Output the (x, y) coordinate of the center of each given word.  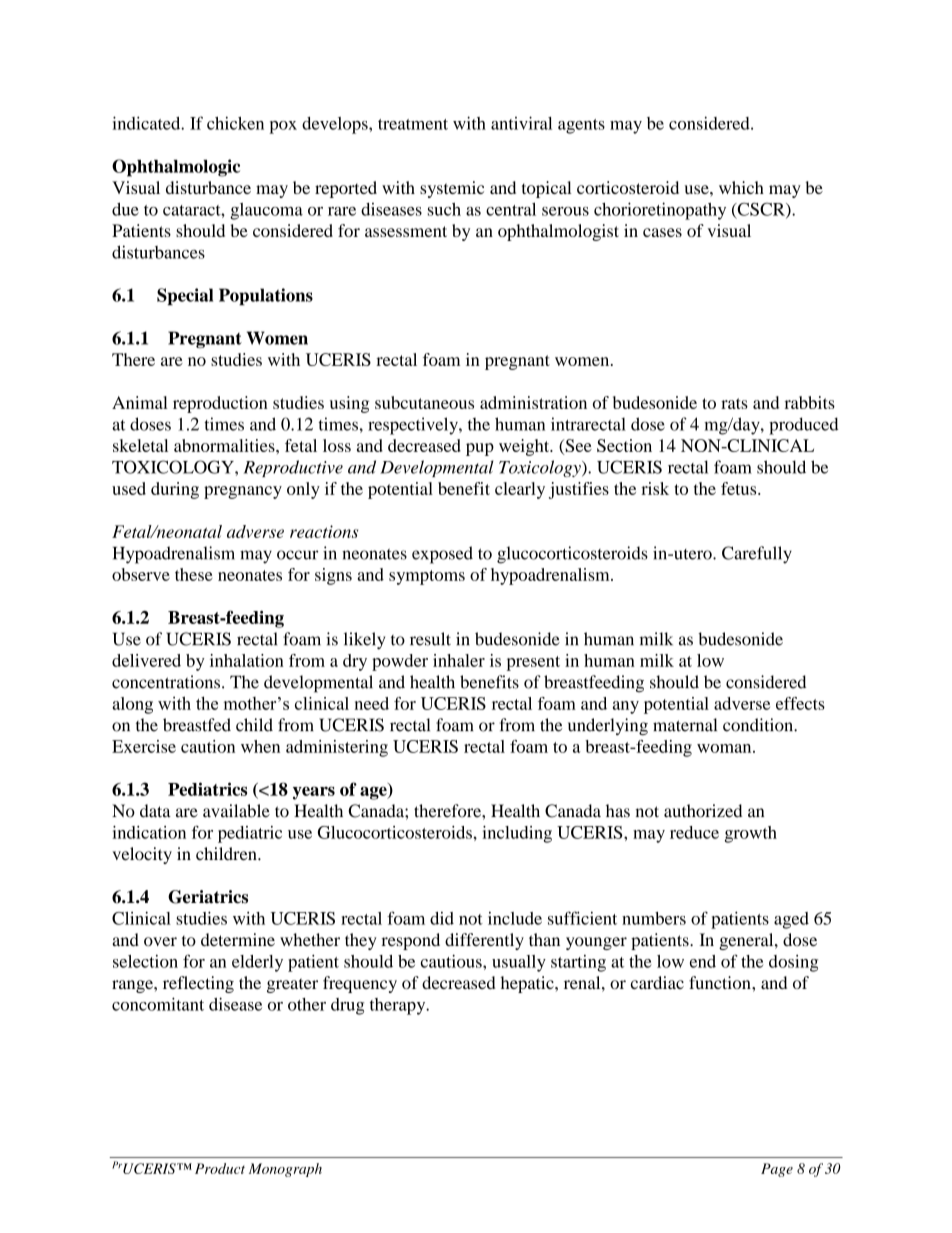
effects (800, 703)
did (442, 918)
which (741, 187)
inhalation (247, 660)
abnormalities (225, 445)
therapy (399, 1006)
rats (734, 403)
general (747, 941)
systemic (452, 189)
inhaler (459, 660)
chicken (235, 123)
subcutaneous (424, 402)
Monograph (285, 1170)
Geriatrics (208, 897)
